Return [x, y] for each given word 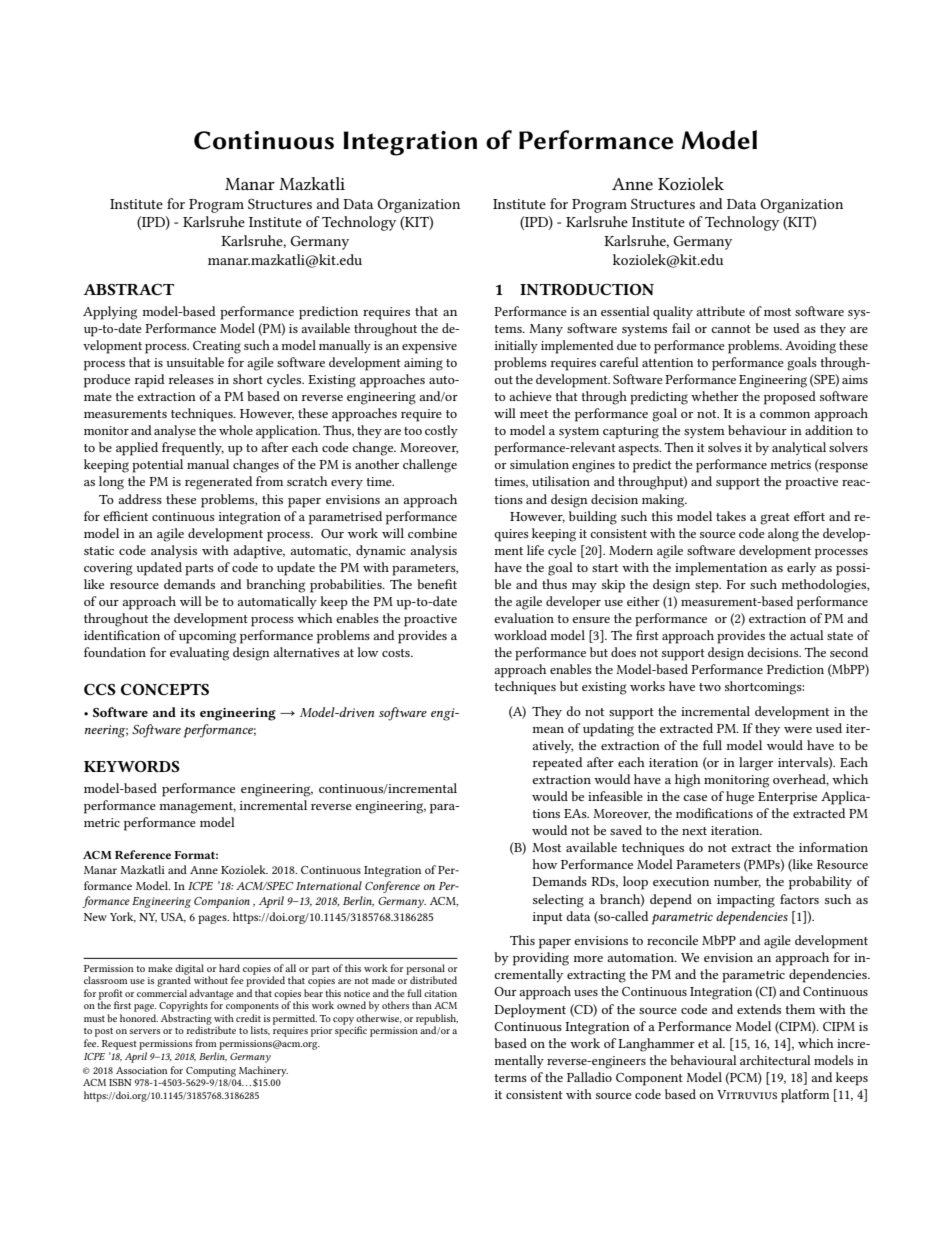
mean [548, 730]
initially [516, 346]
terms [510, 1078]
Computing [211, 1072]
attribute [720, 311]
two [710, 687]
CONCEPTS [165, 689]
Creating [217, 347]
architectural [775, 1060]
